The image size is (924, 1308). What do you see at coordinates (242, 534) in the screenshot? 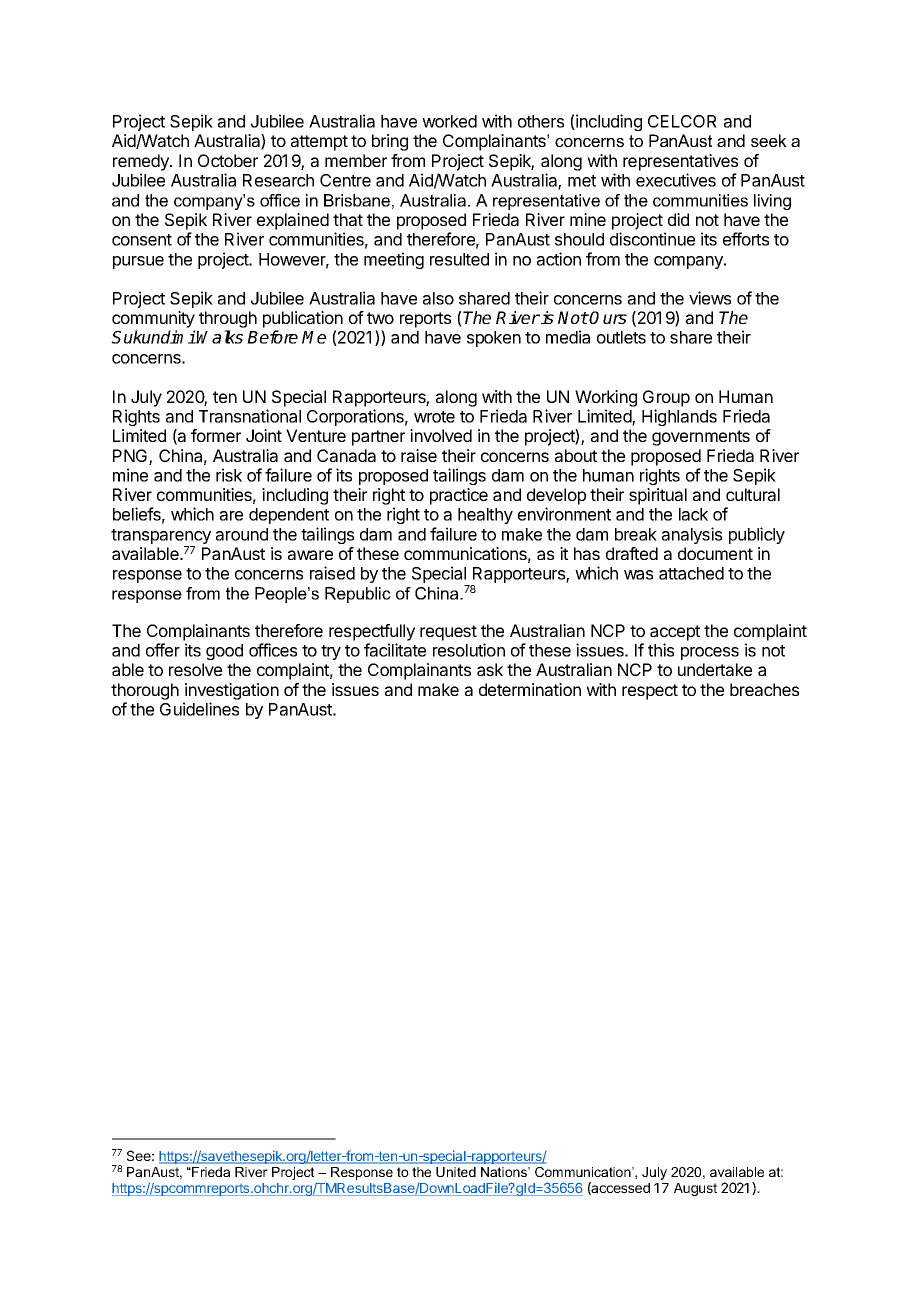
I see `around` at bounding box center [242, 534].
